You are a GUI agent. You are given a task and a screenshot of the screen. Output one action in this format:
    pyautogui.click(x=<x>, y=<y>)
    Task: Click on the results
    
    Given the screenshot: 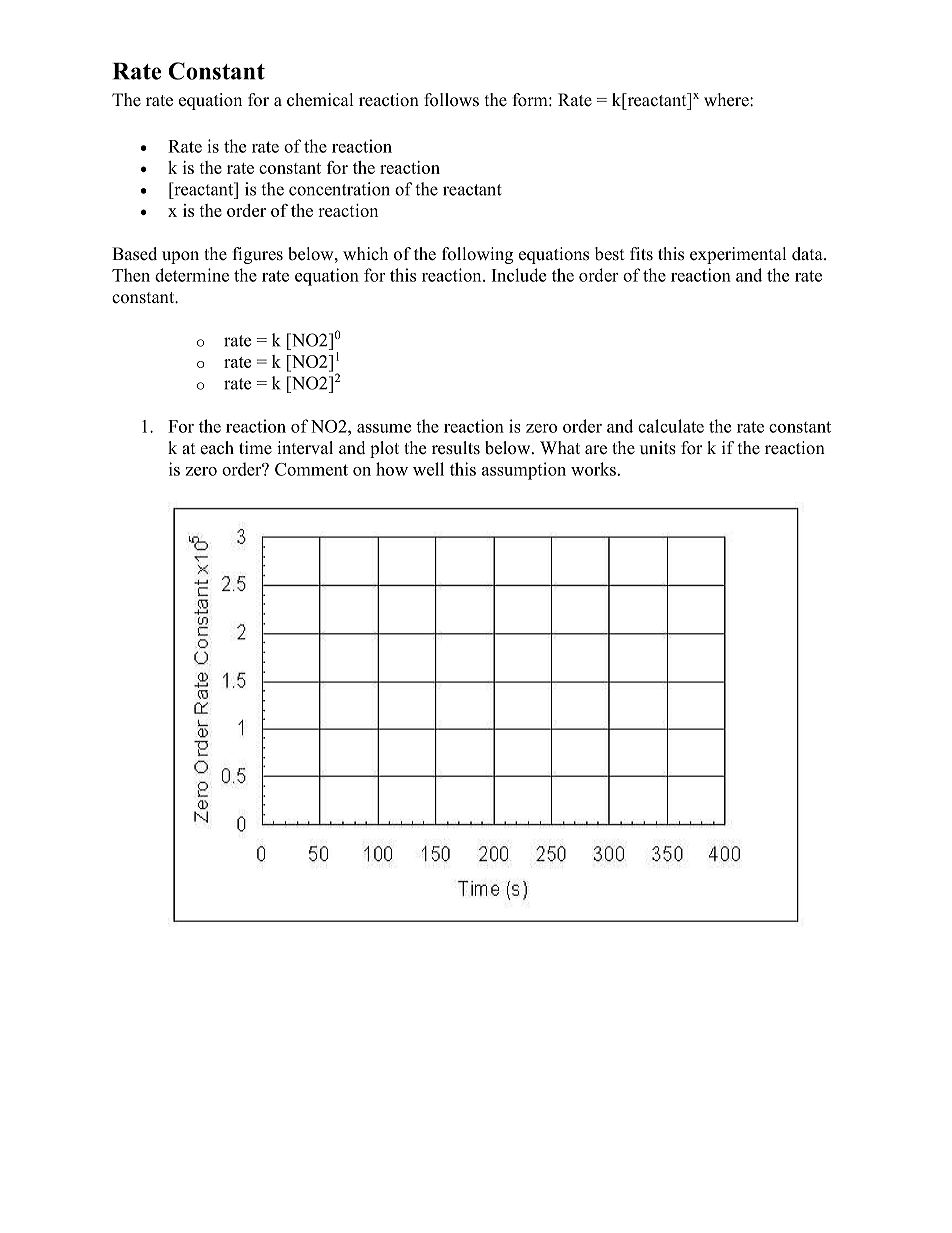 What is the action you would take?
    pyautogui.click(x=456, y=448)
